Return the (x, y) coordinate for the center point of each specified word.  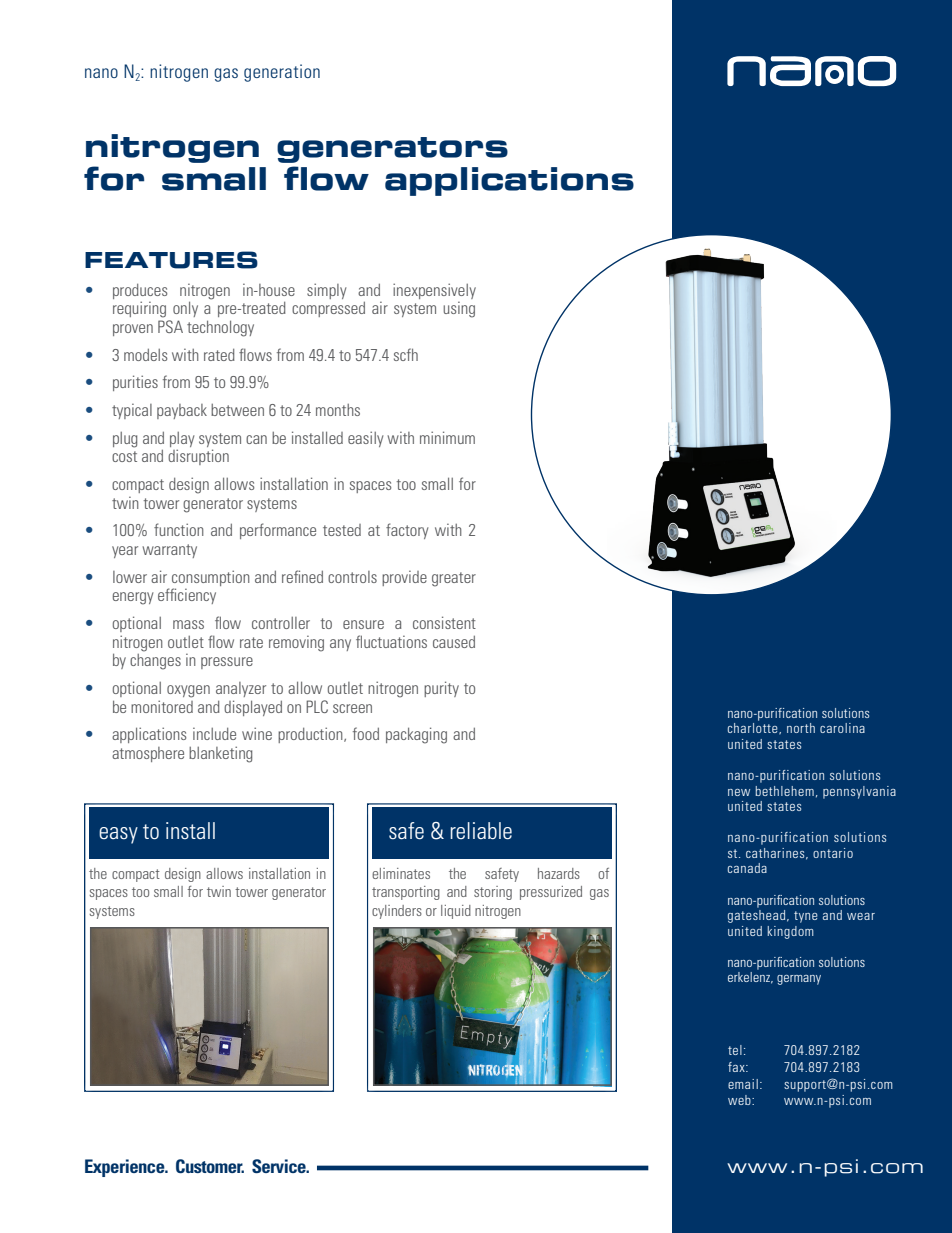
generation (282, 73)
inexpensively (434, 291)
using (459, 310)
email (743, 1084)
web (740, 1100)
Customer (210, 1166)
